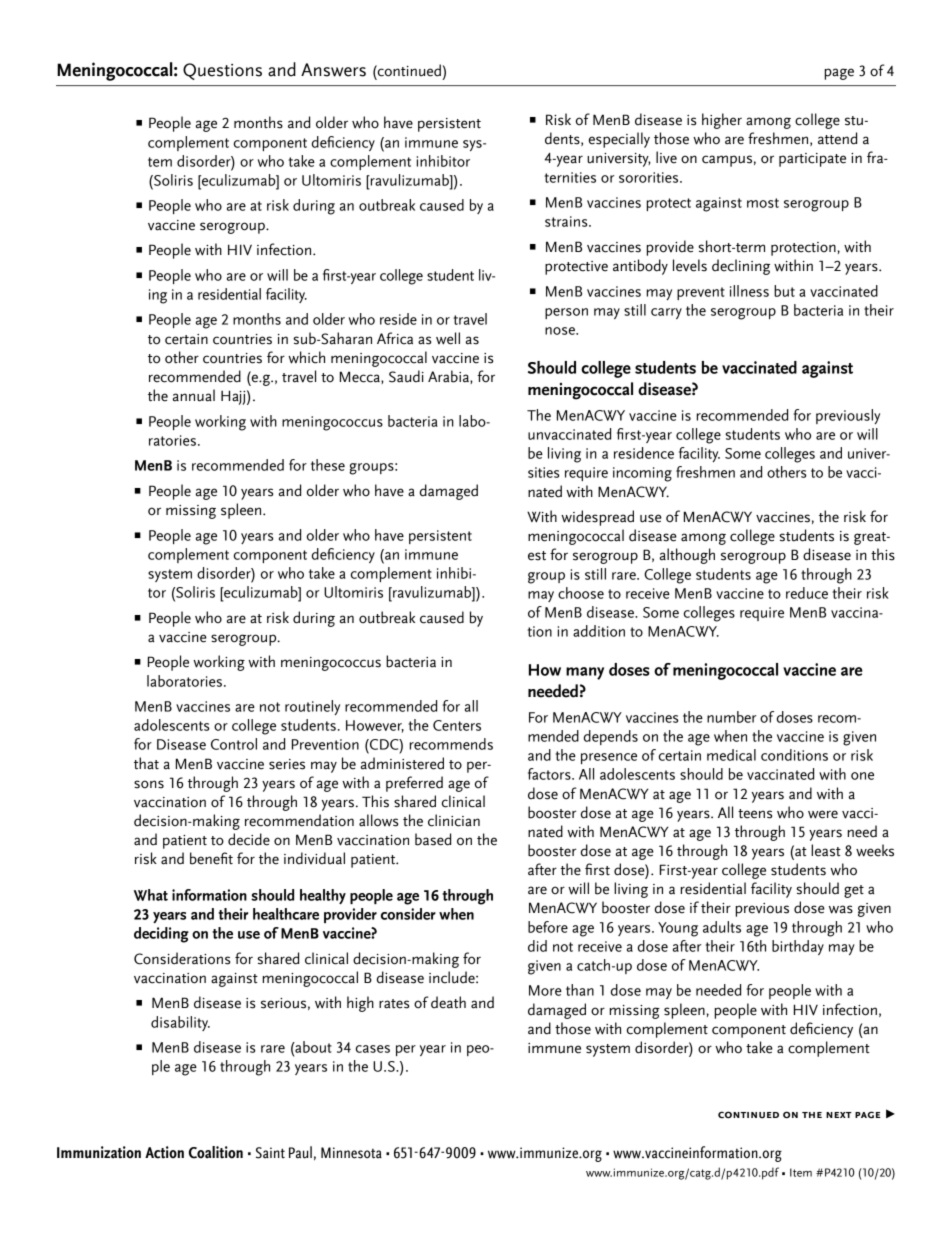 Image resolution: width=952 pixels, height=1233 pixels. What do you see at coordinates (550, 774) in the page?
I see `factors` at bounding box center [550, 774].
